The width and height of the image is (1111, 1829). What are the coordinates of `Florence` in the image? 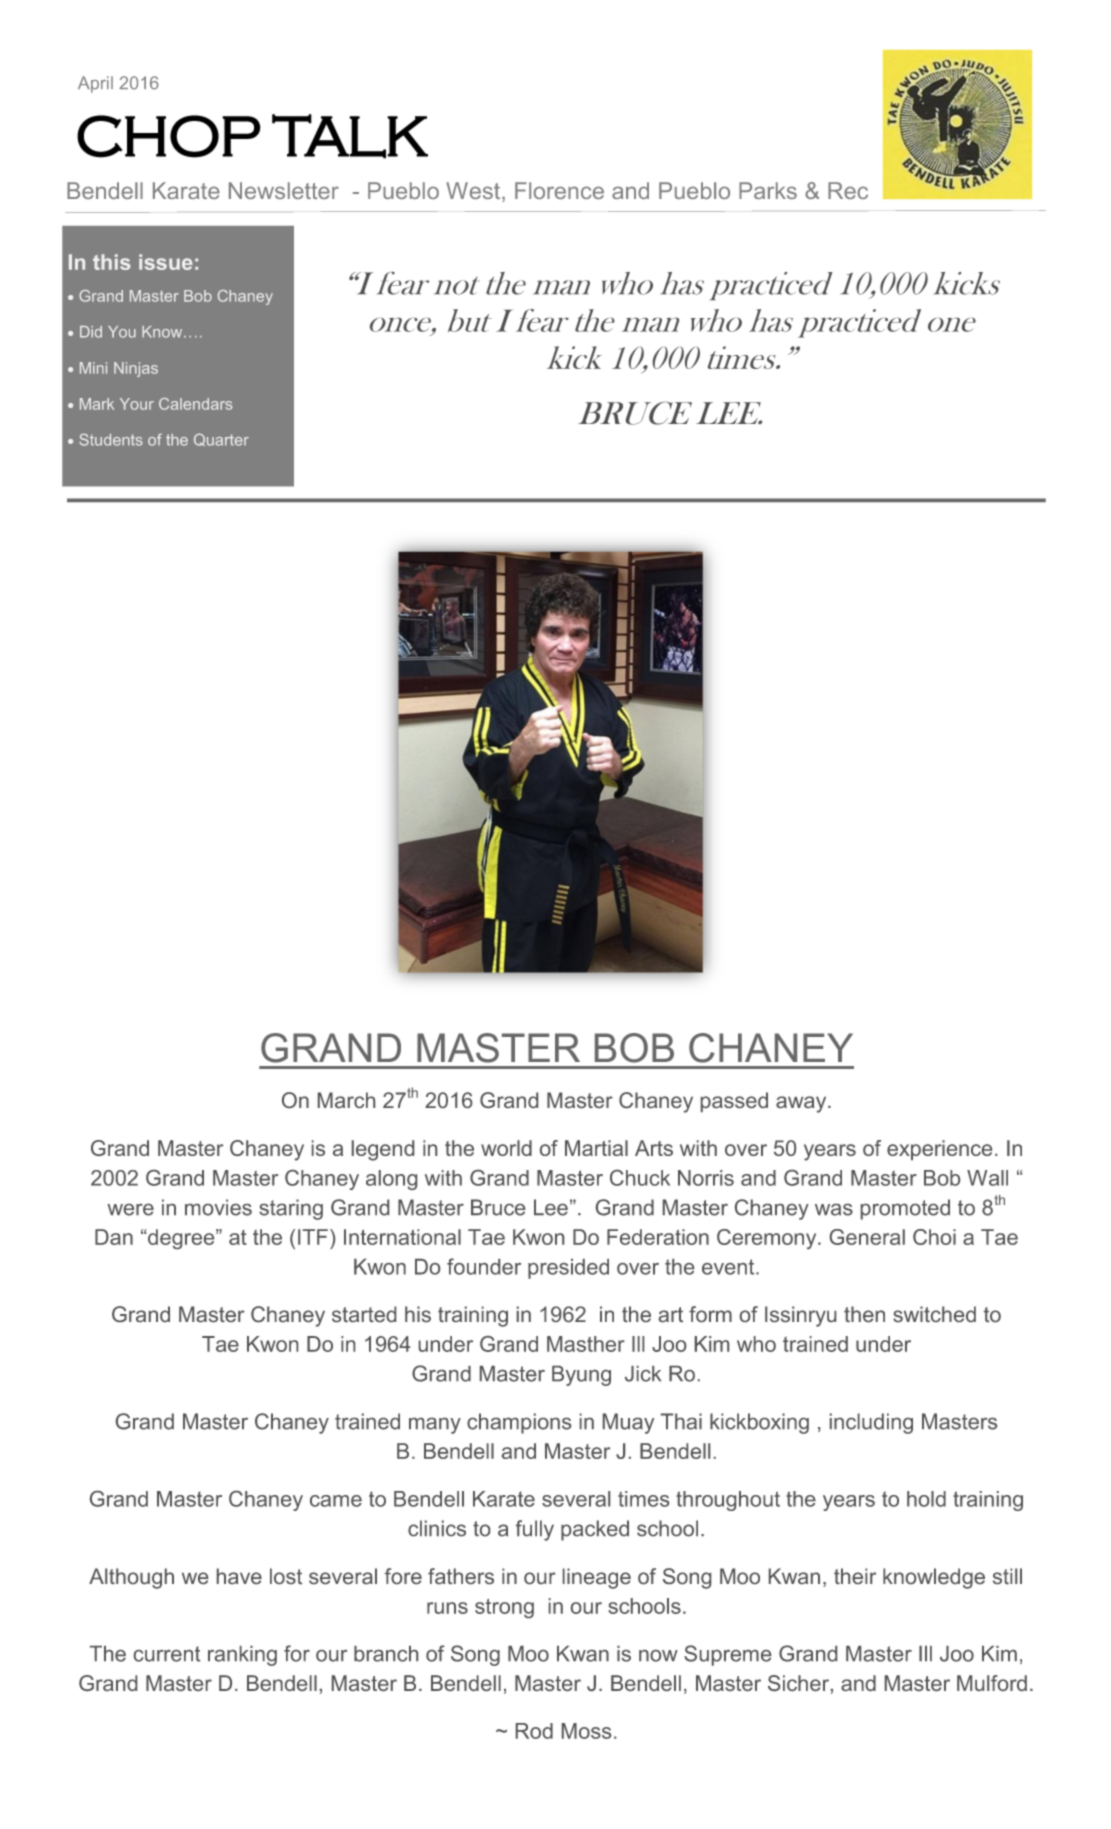 It's located at (559, 190).
